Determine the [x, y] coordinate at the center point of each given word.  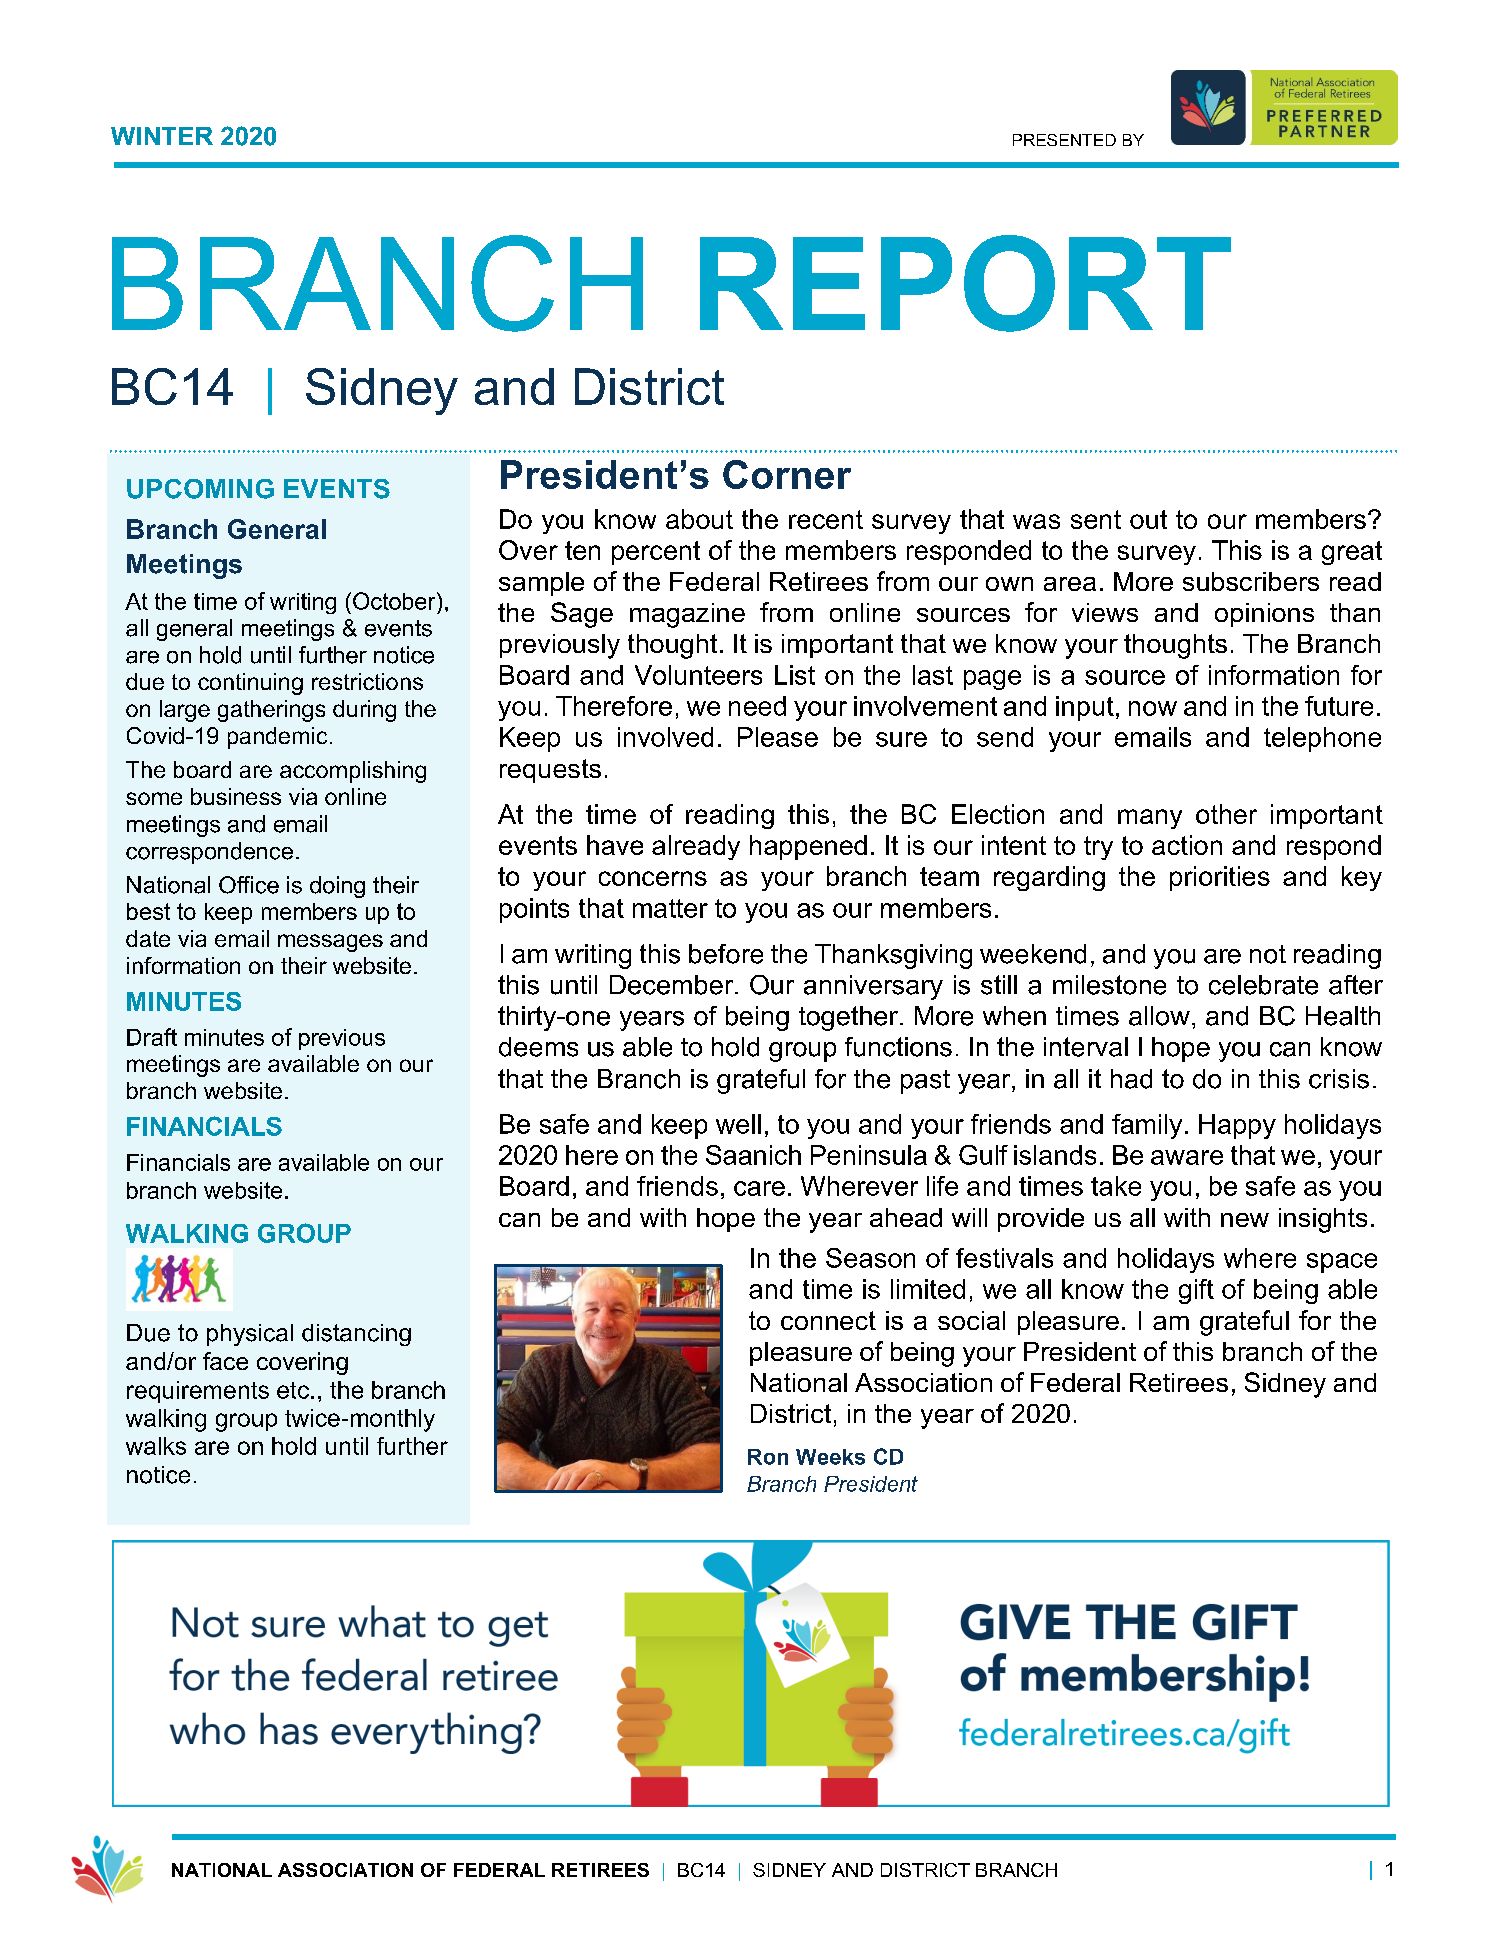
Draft [152, 1037]
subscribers [1251, 581]
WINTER [162, 136]
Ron [768, 1457]
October [395, 601]
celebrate [1263, 985]
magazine [687, 615]
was [1036, 521]
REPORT [965, 283]
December [673, 985]
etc [294, 1390]
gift [1196, 1291]
